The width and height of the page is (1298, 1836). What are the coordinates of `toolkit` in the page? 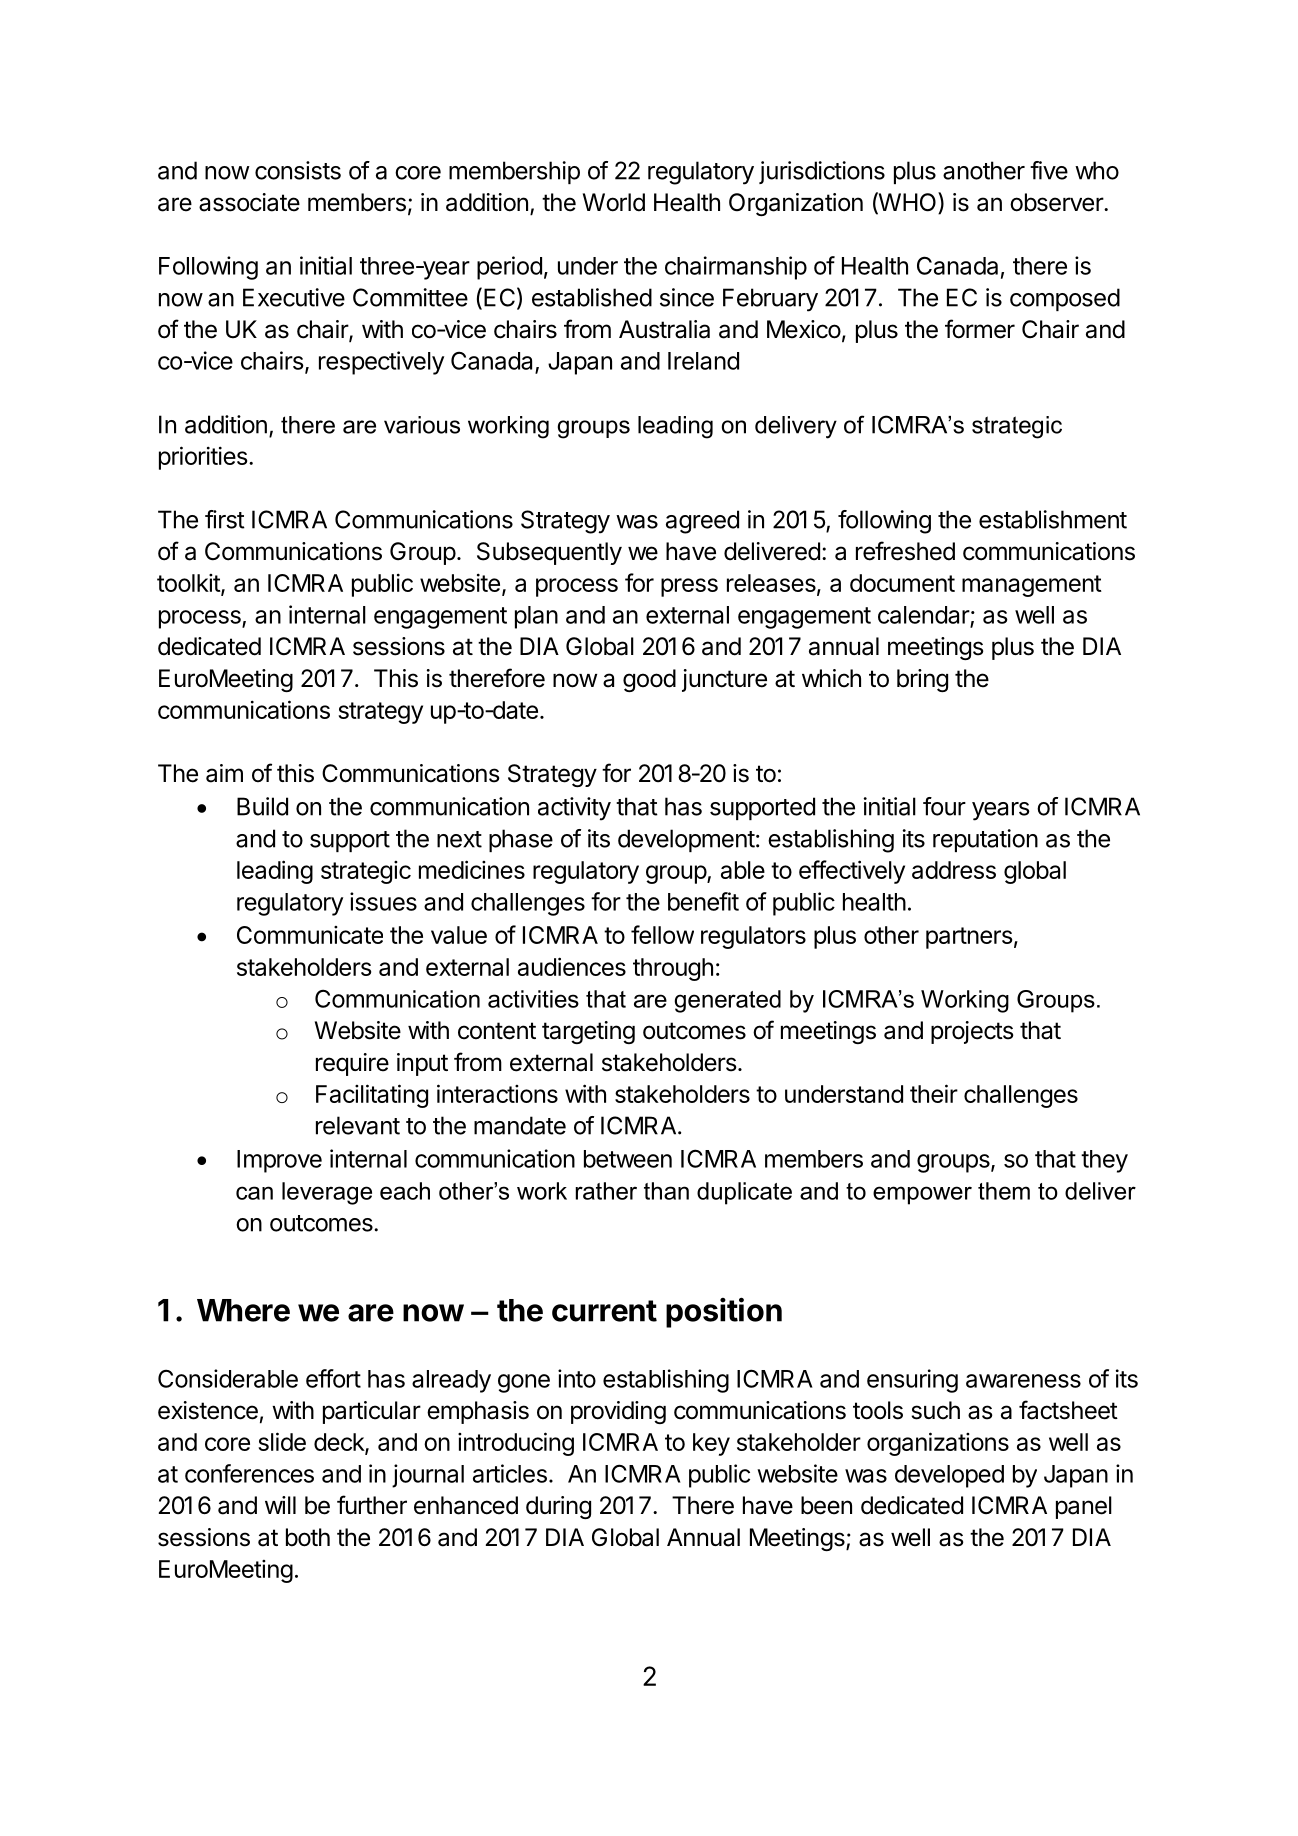 It's located at (189, 584).
